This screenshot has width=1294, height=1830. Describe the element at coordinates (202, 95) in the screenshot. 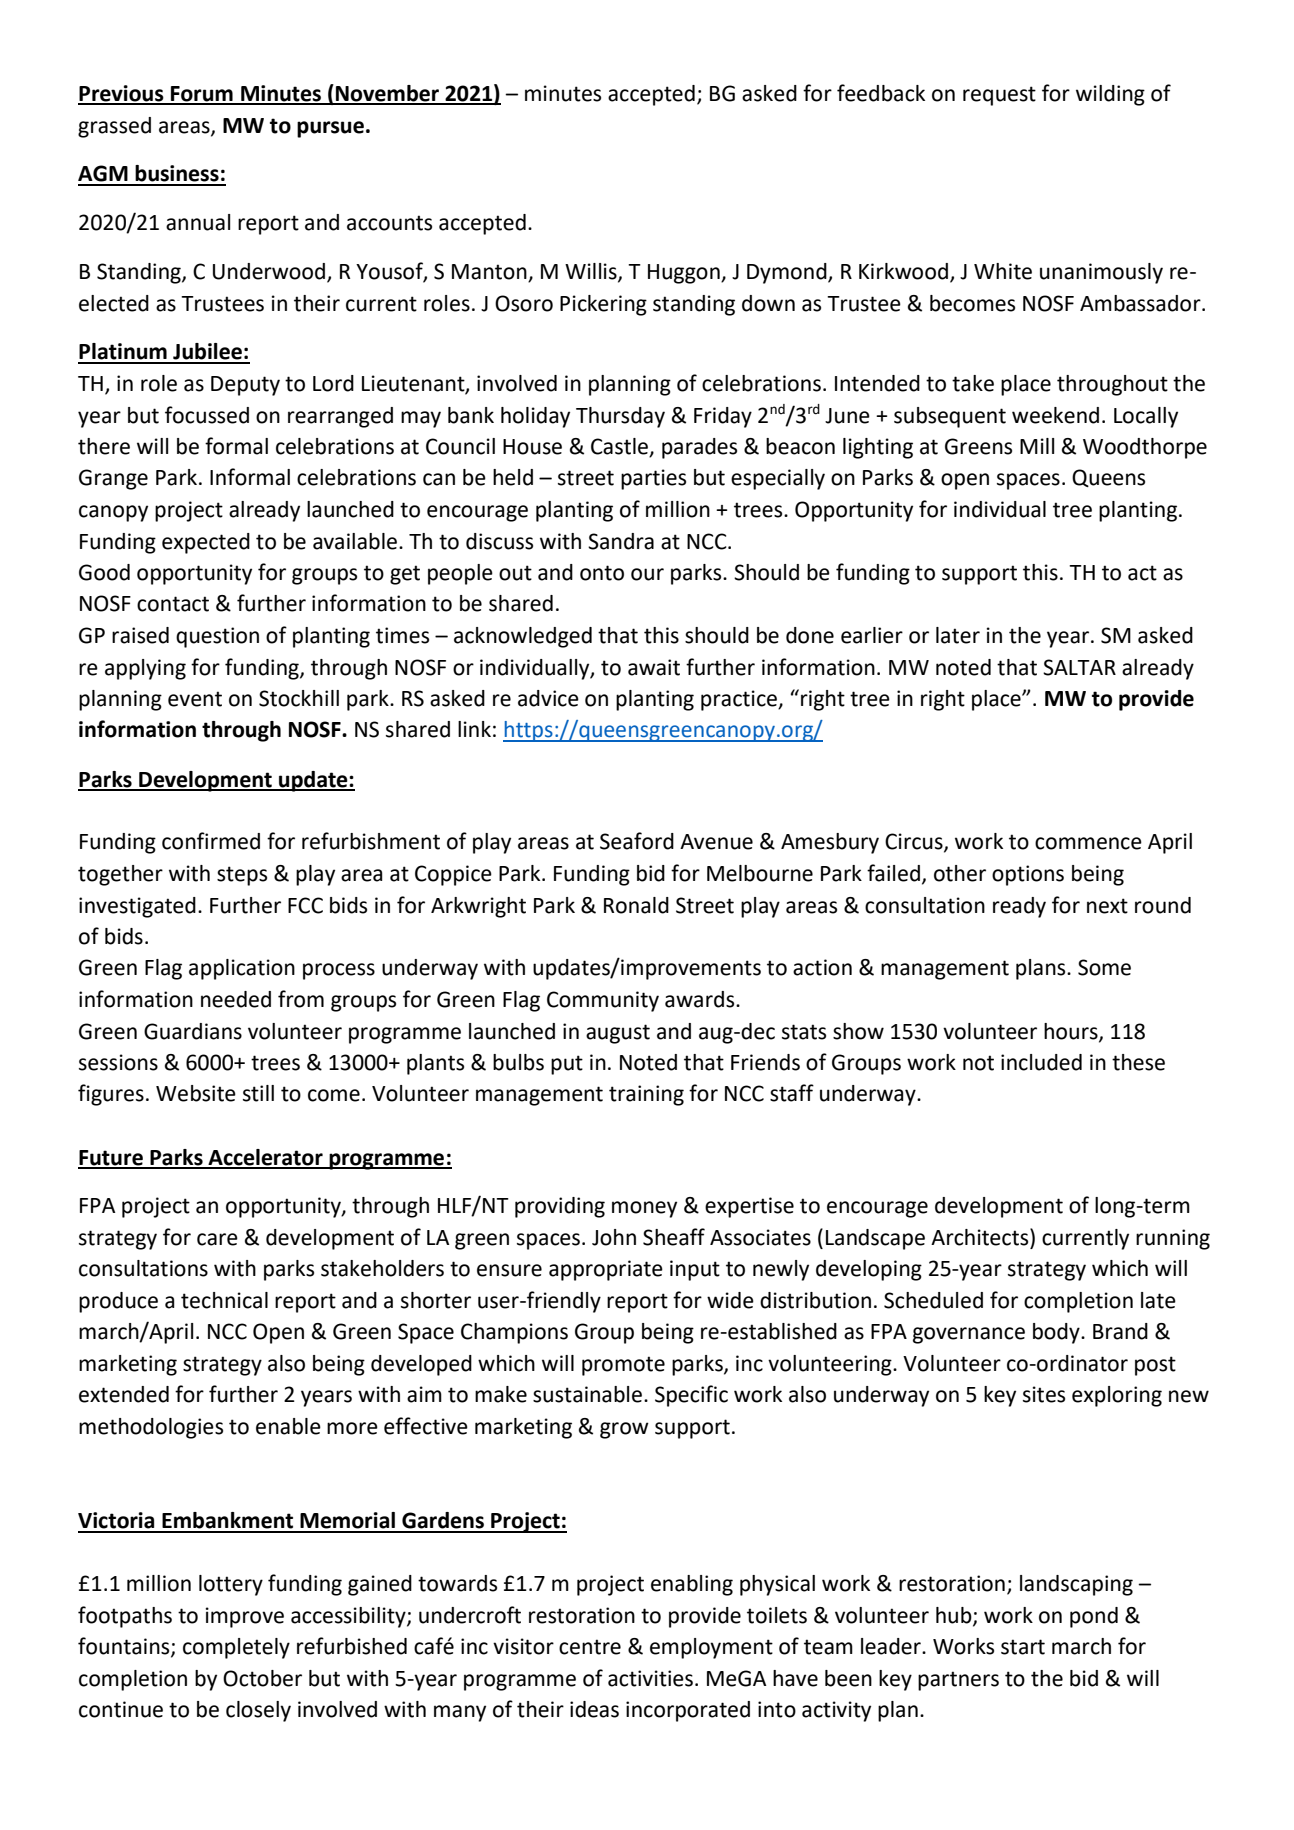

I see `Forum` at that location.
